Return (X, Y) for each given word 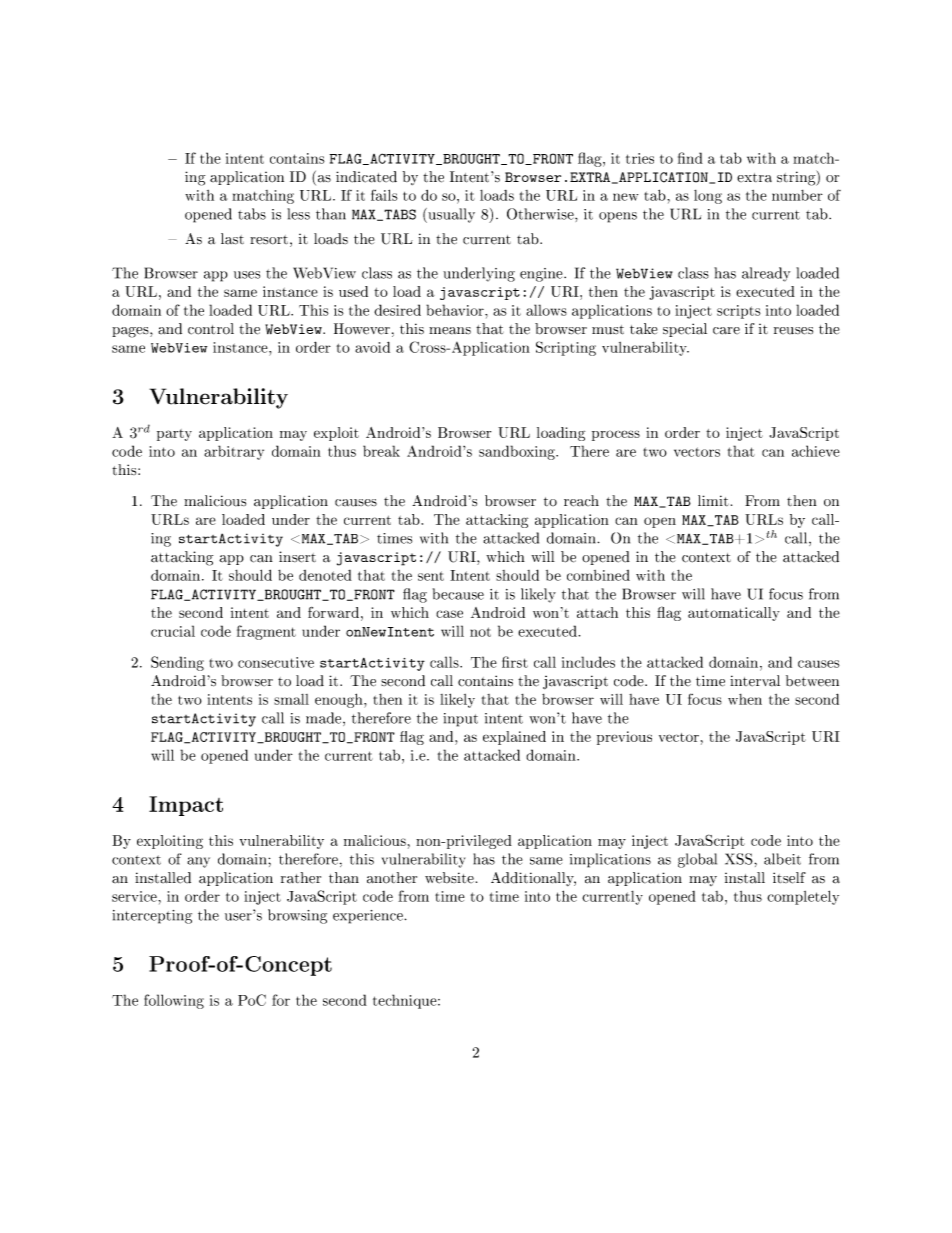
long (708, 197)
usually (450, 215)
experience (369, 917)
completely (803, 897)
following (174, 1001)
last (232, 239)
